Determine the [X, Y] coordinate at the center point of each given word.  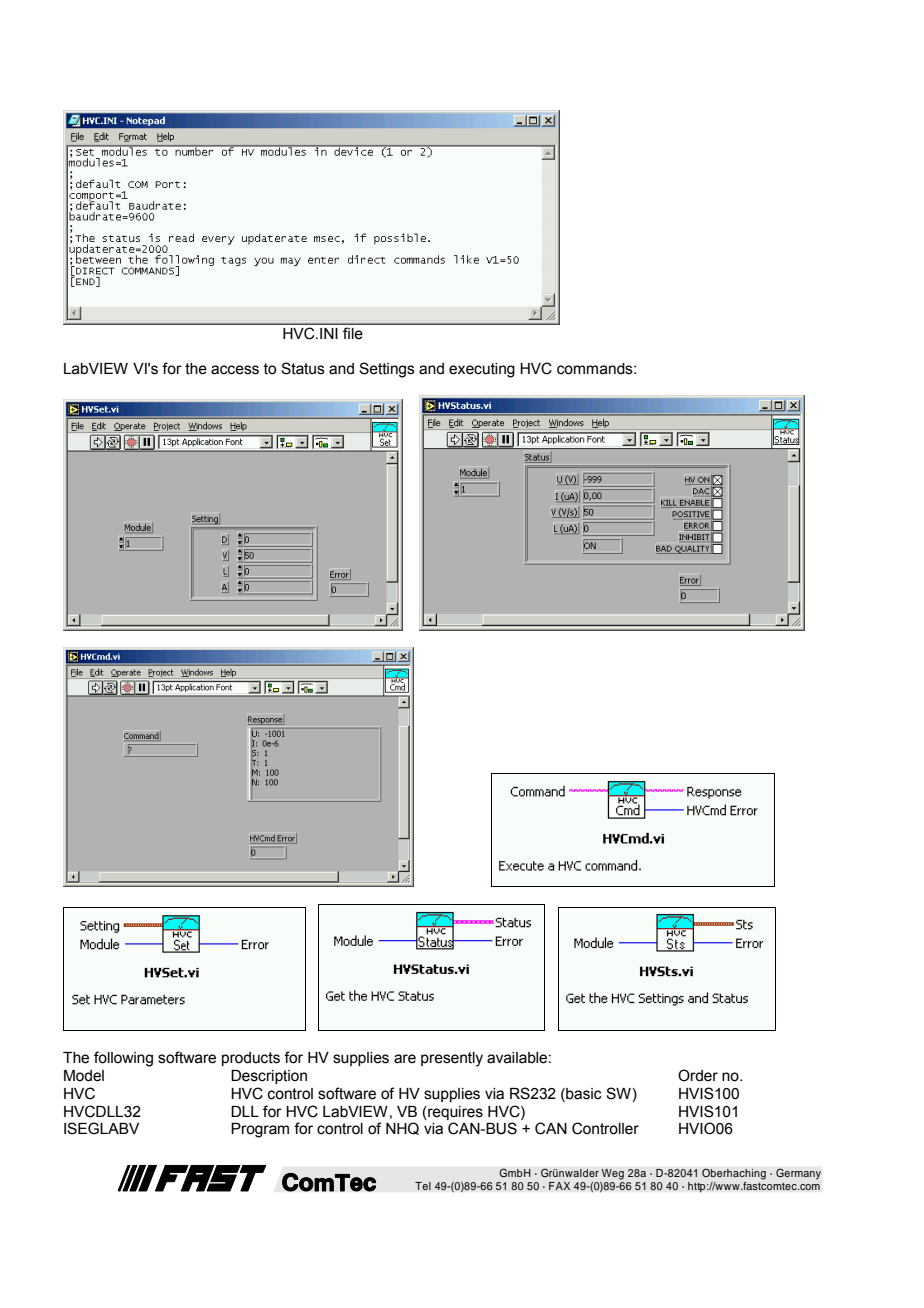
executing [482, 370]
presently [452, 1059]
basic [583, 1095]
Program [260, 1130]
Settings [387, 370]
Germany [798, 1174]
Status [303, 368]
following [123, 1059]
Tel [423, 1186]
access [235, 370]
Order [698, 1075]
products [251, 1059]
